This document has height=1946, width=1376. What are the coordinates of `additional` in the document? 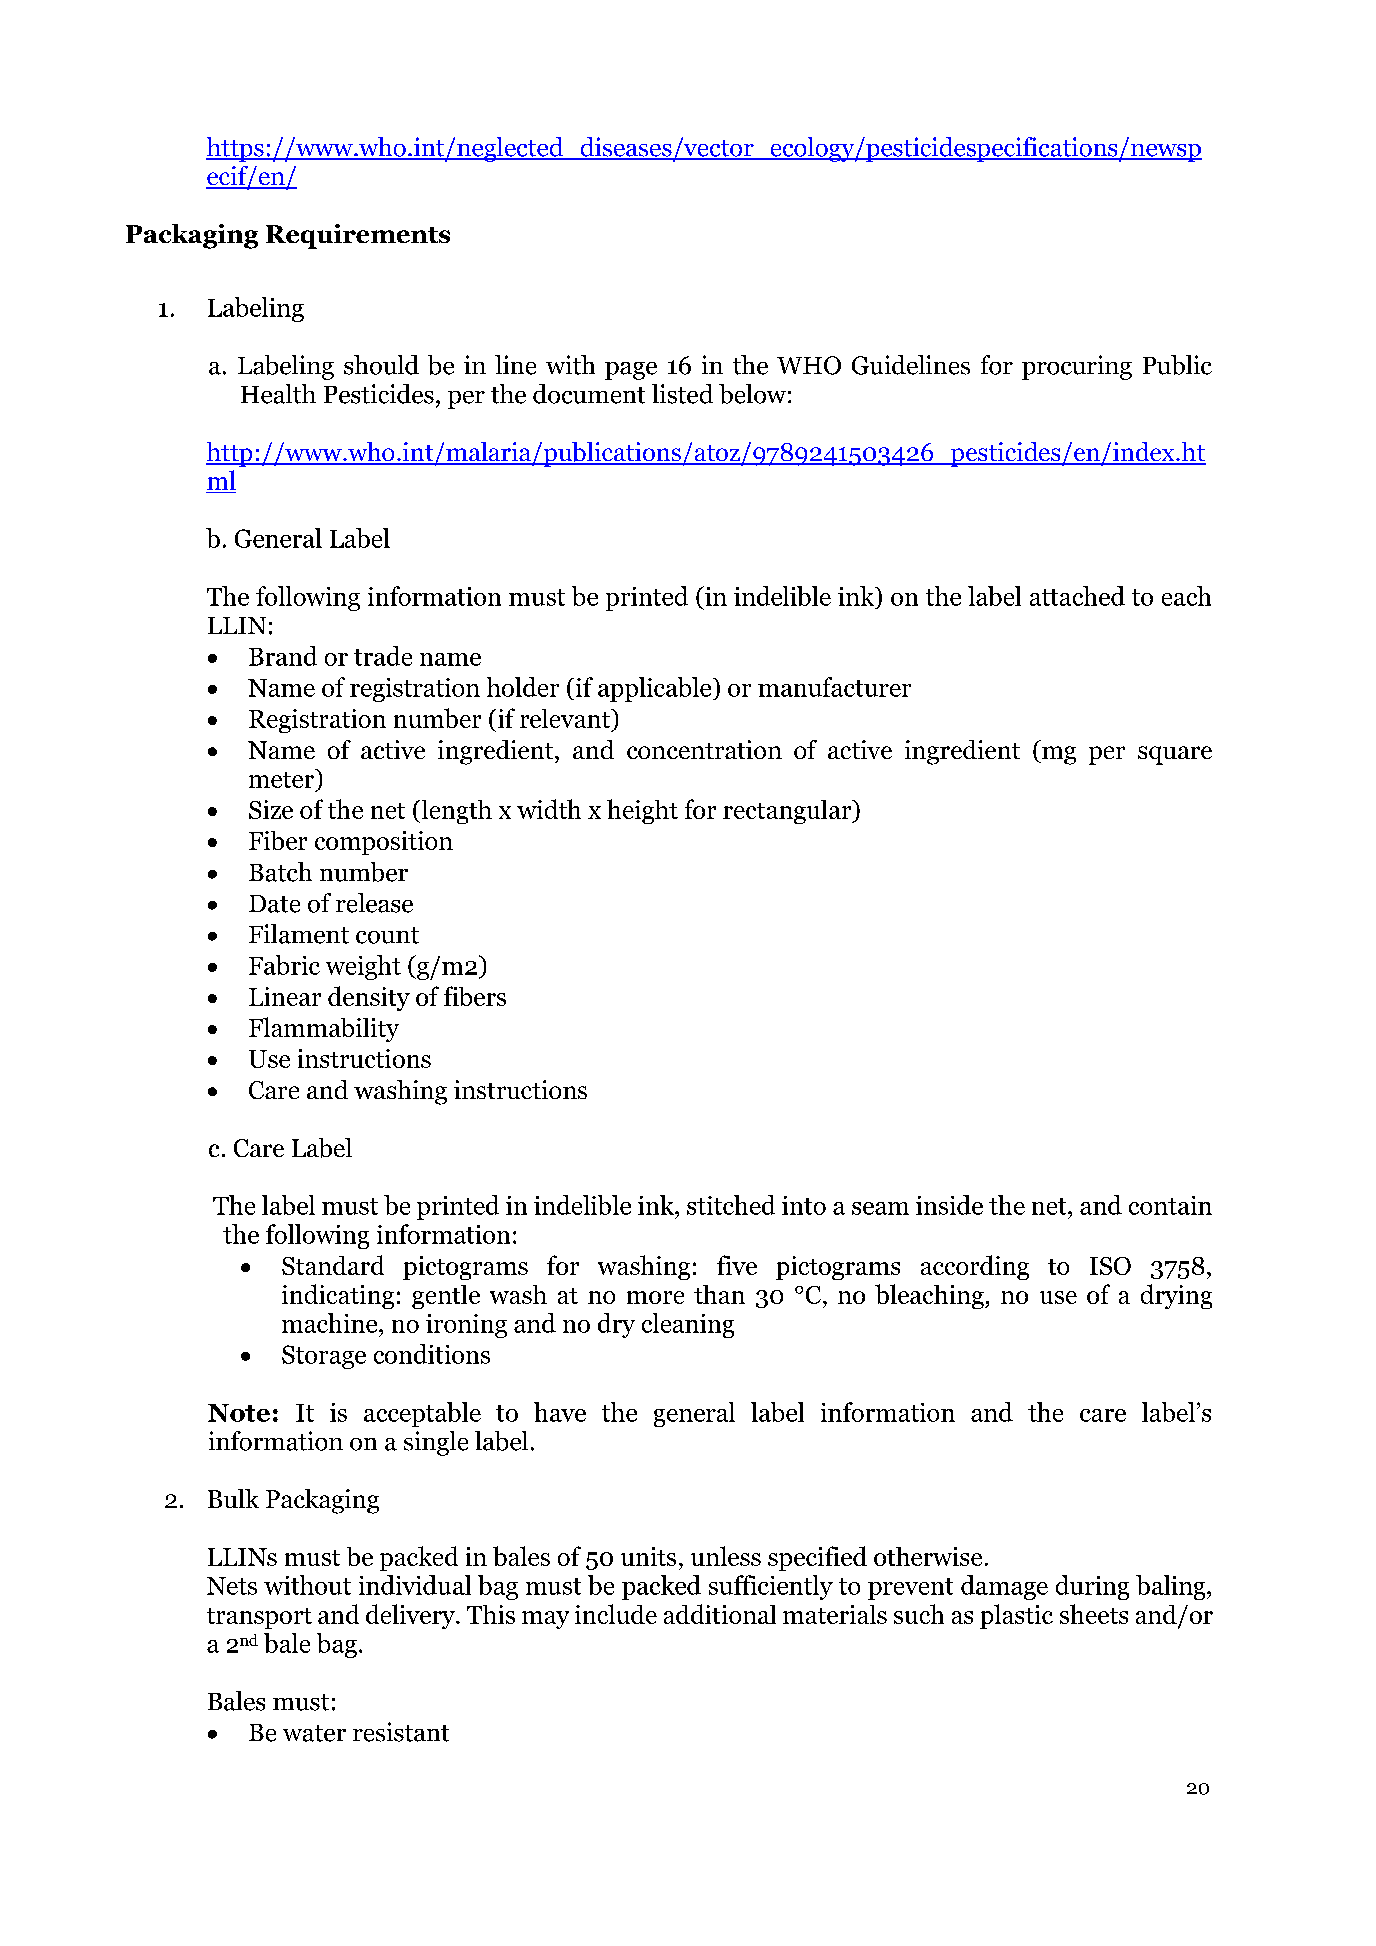 It's located at (720, 1614).
